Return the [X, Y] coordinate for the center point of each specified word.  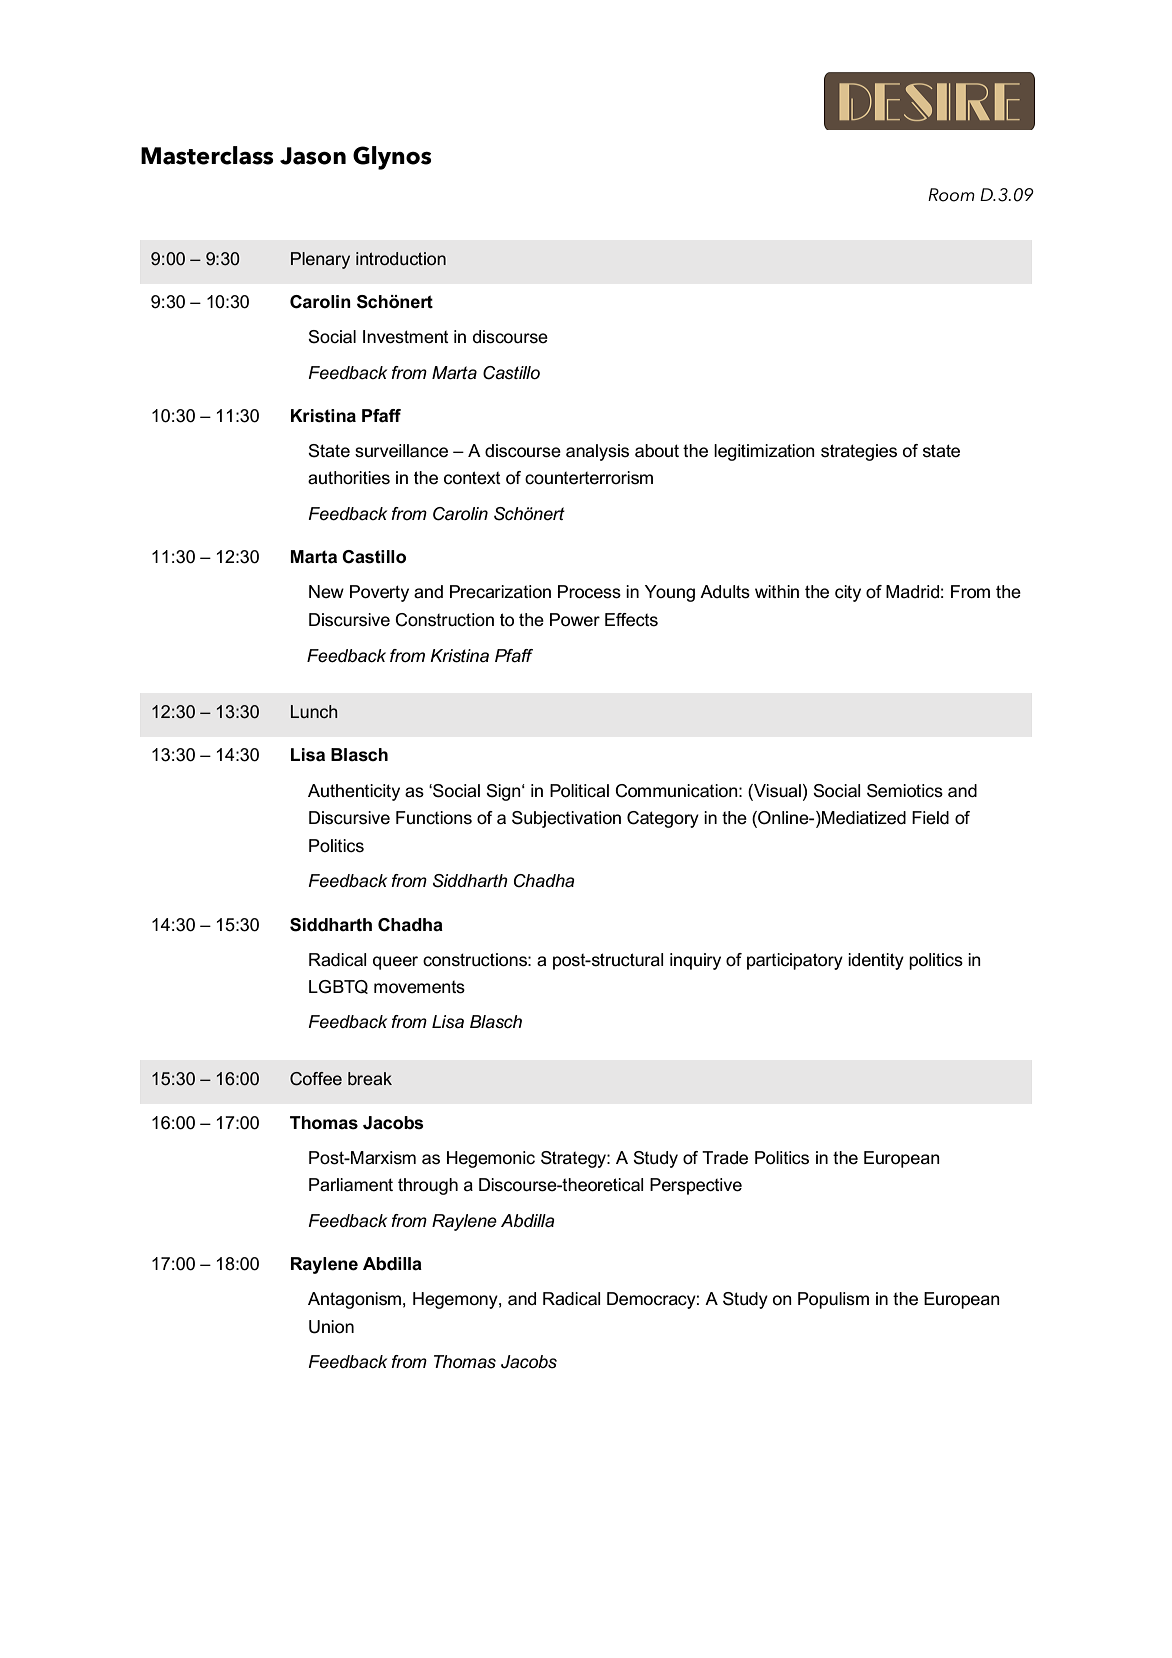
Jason [313, 156]
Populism [833, 1300]
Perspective [696, 1186]
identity [876, 961]
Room [951, 195]
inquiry [695, 961]
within [777, 591]
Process [589, 592]
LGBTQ [338, 987]
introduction [401, 258]
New [326, 592]
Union [331, 1327]
